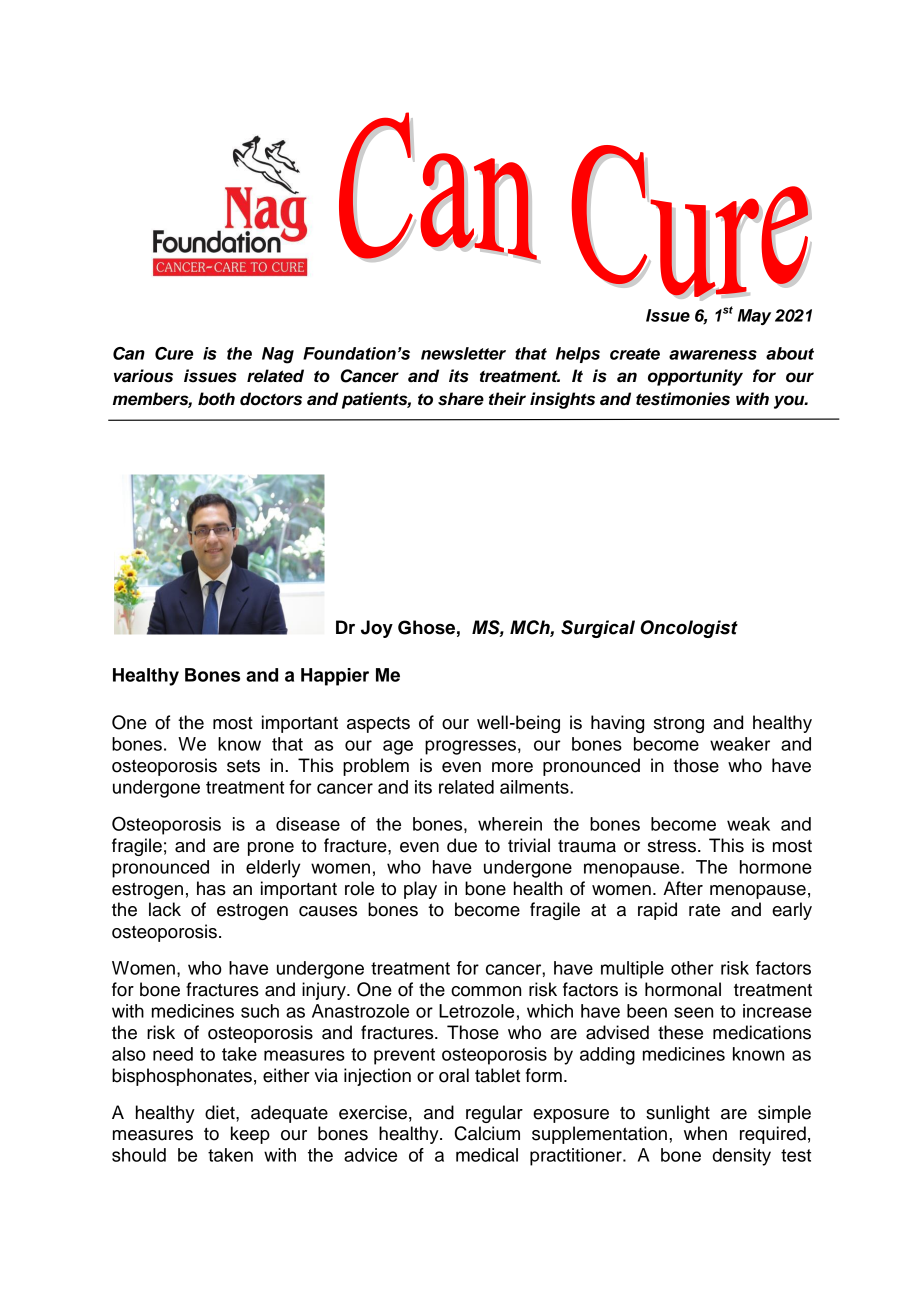  Describe the element at coordinates (221, 1112) in the screenshot. I see `diet` at that location.
